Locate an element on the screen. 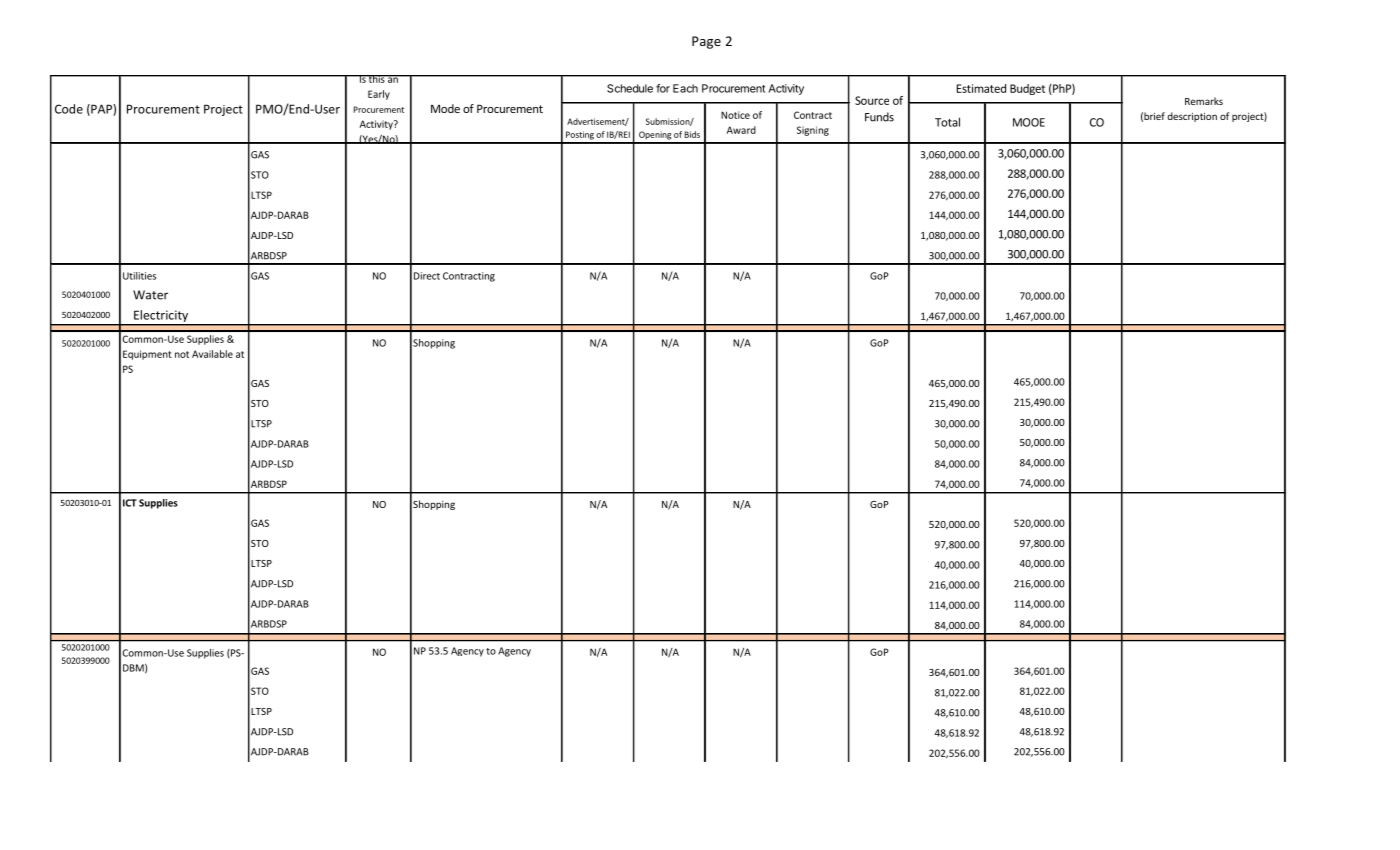 This screenshot has height=850, width=1400. Direct is located at coordinates (427, 276).
